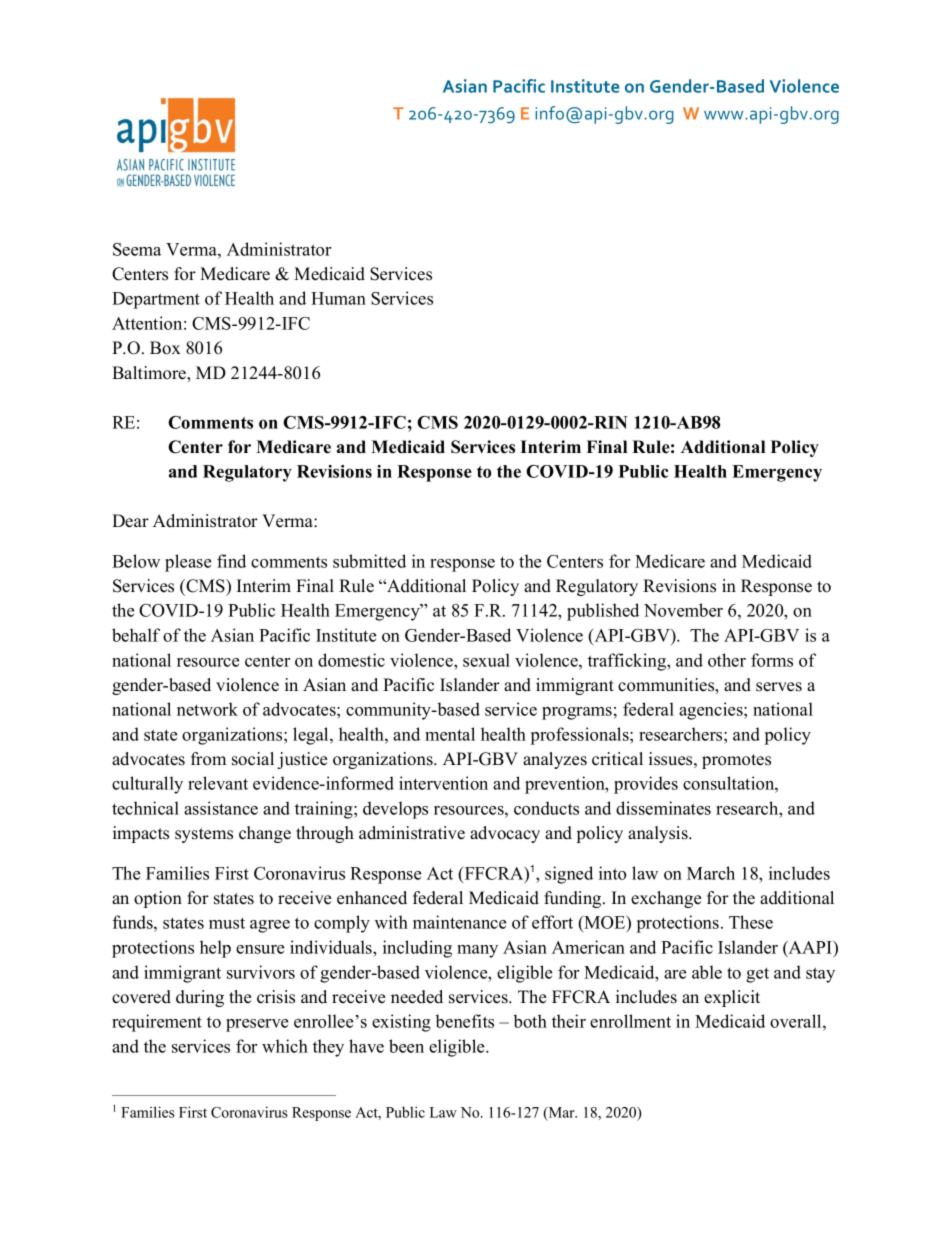  I want to click on submitted, so click(369, 561).
